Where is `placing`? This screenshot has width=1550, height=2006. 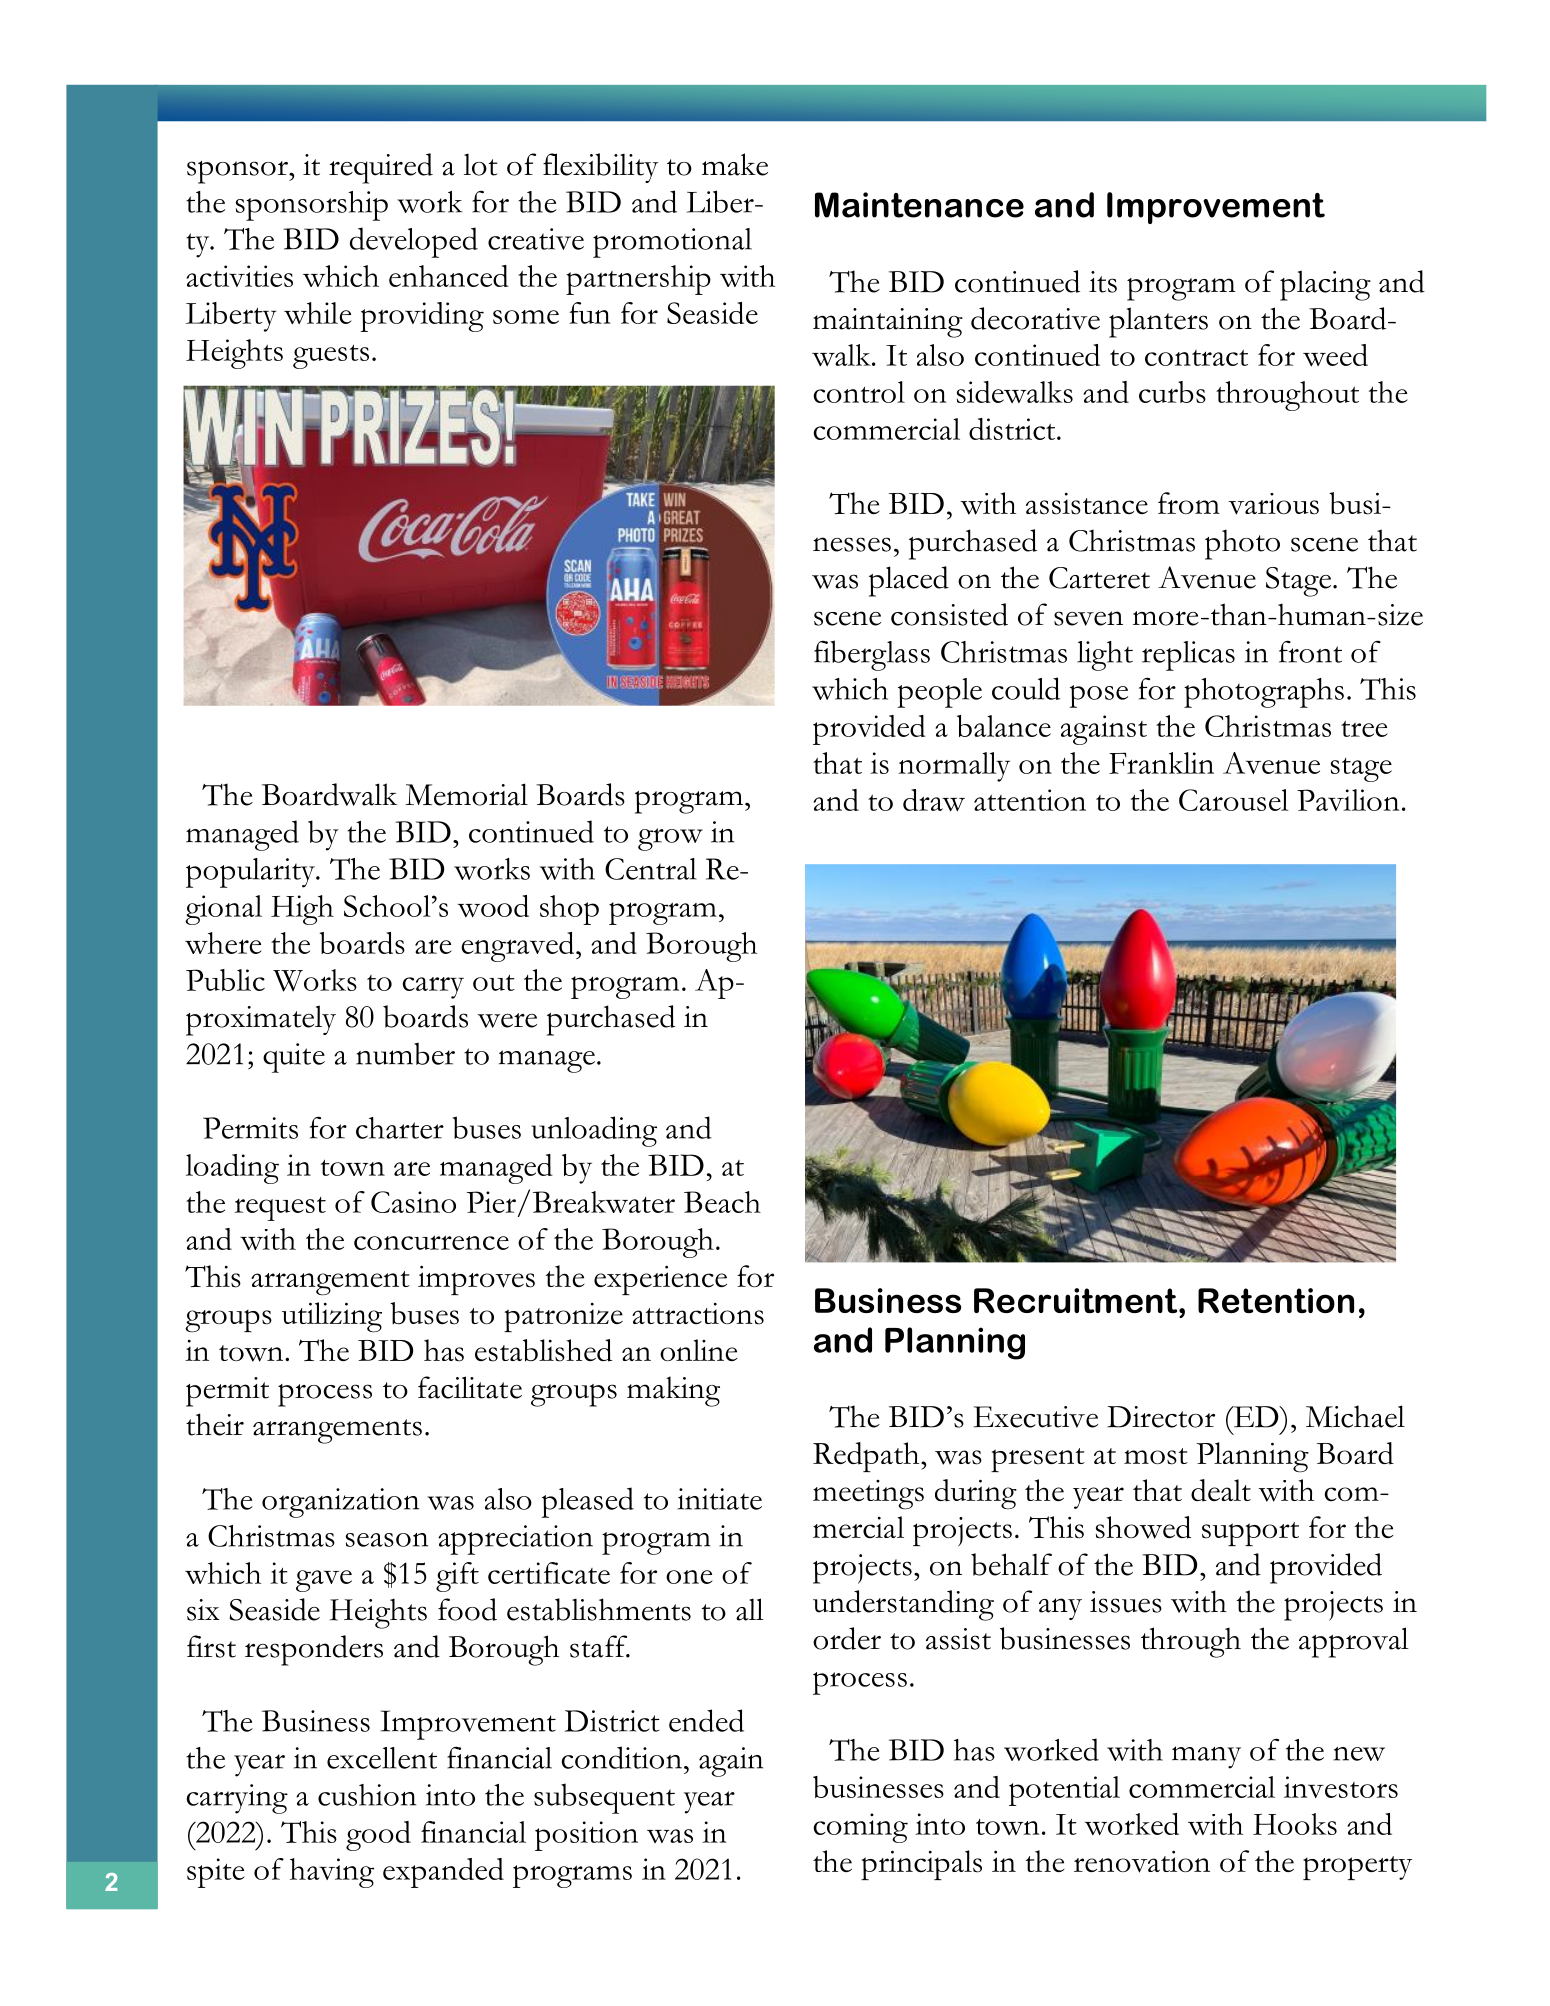 placing is located at coordinates (1325, 285).
